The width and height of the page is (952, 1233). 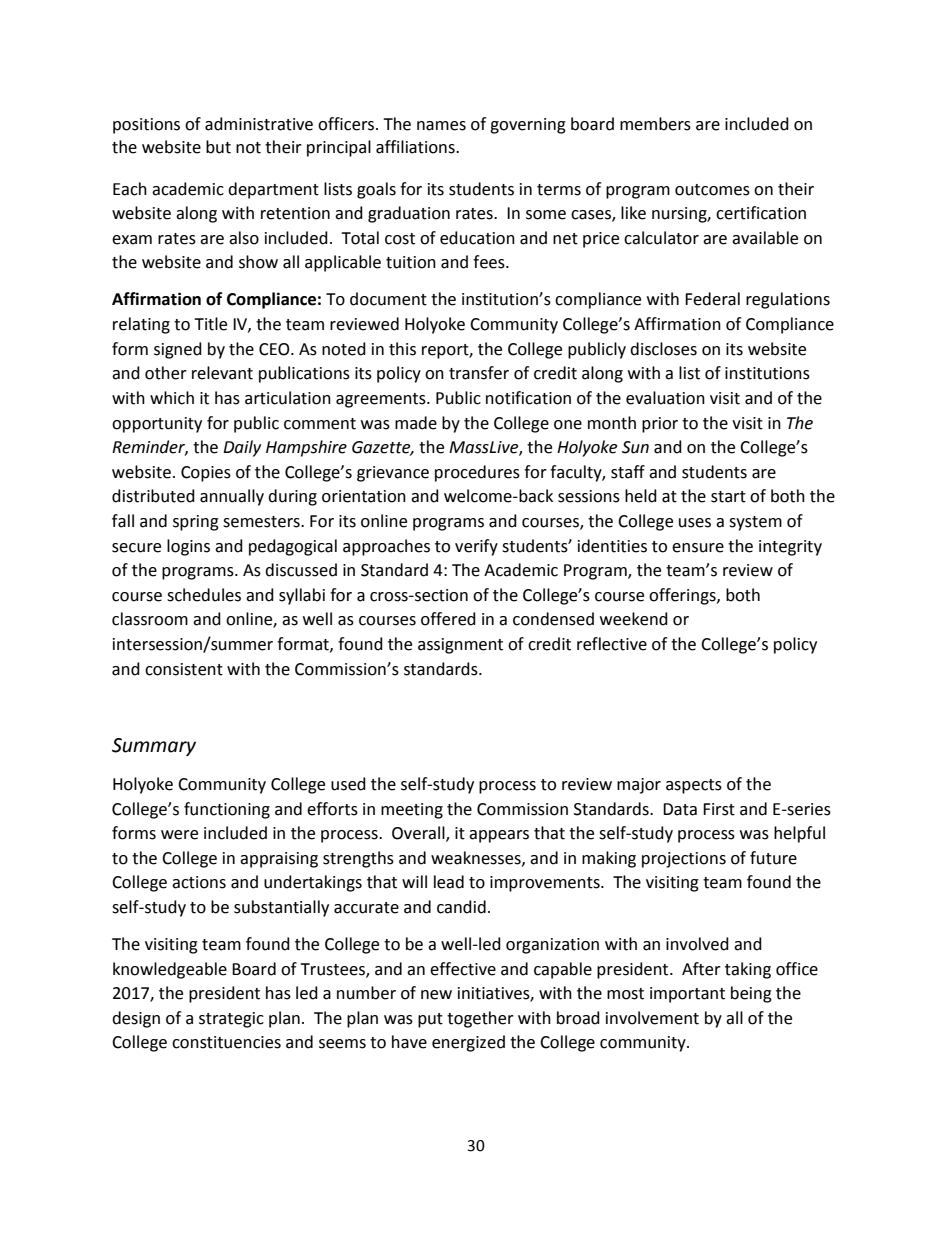 I want to click on aspects, so click(x=694, y=786).
